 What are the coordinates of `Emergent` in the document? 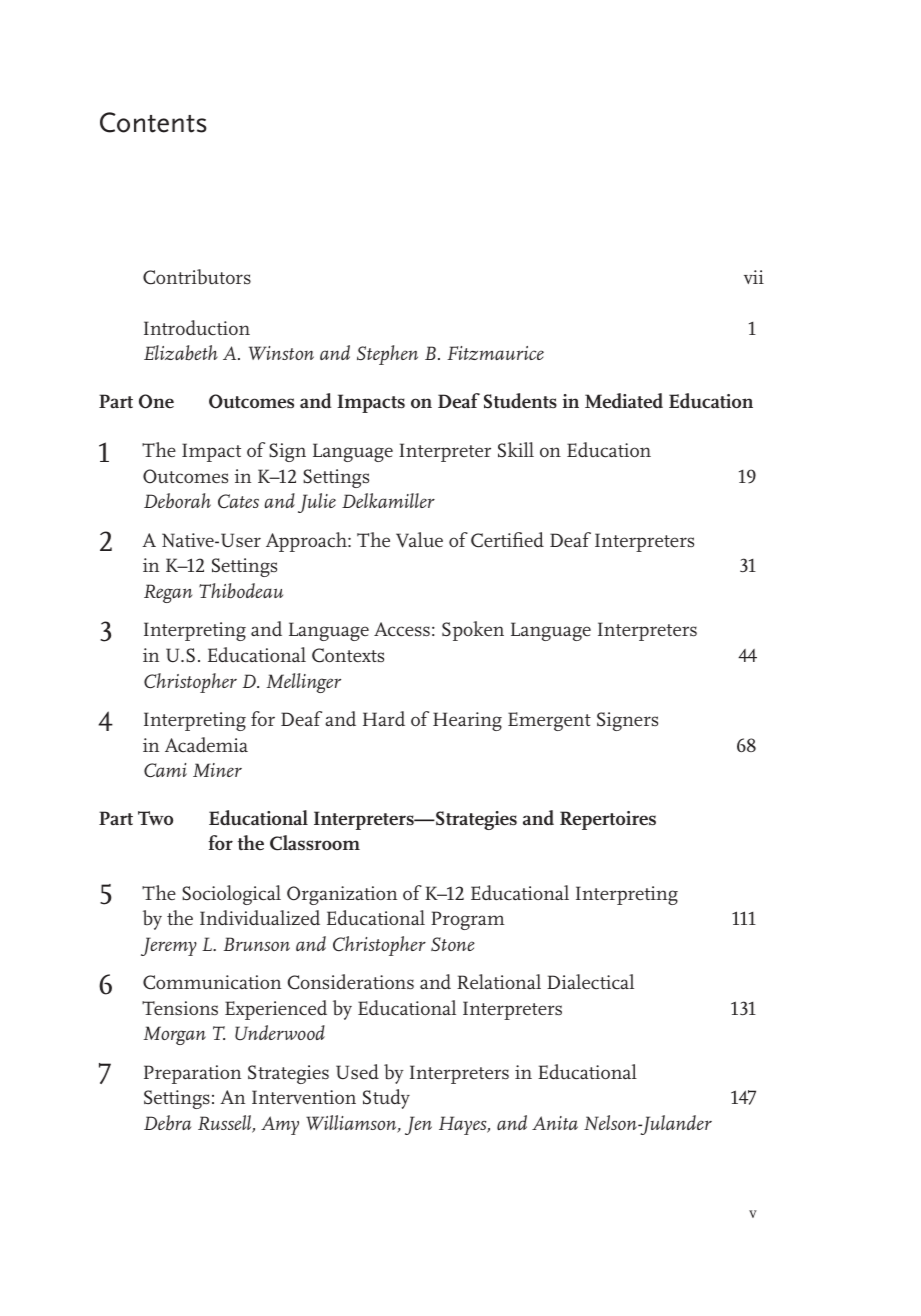 It's located at (549, 721).
